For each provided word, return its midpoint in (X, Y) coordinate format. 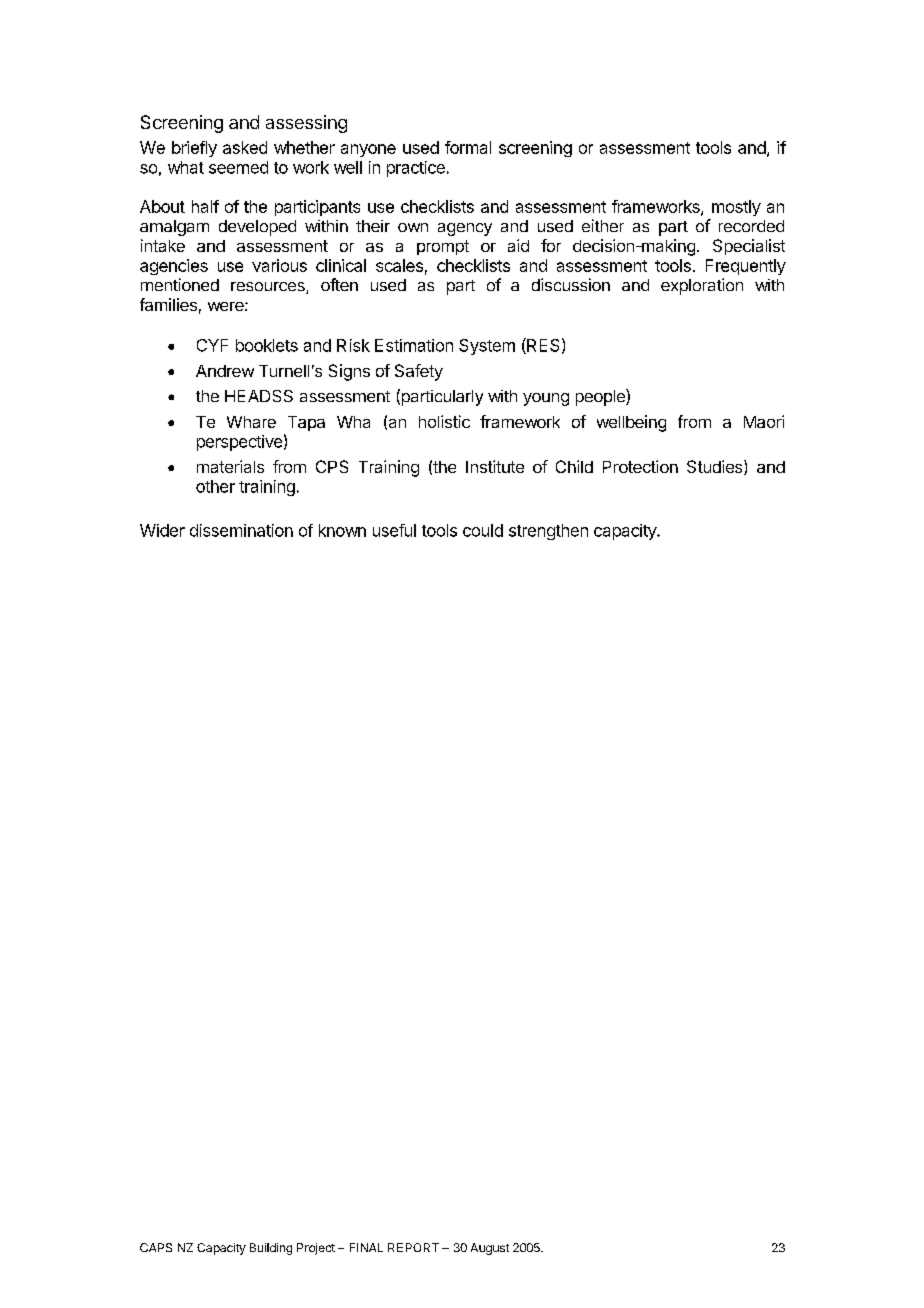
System (487, 347)
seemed (238, 167)
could (483, 530)
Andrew (225, 371)
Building (271, 1249)
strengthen (548, 532)
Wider (162, 530)
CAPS (156, 1247)
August (490, 1249)
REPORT (413, 1247)
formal (468, 147)
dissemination (241, 530)
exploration (702, 286)
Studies (716, 467)
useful (394, 530)
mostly (736, 208)
